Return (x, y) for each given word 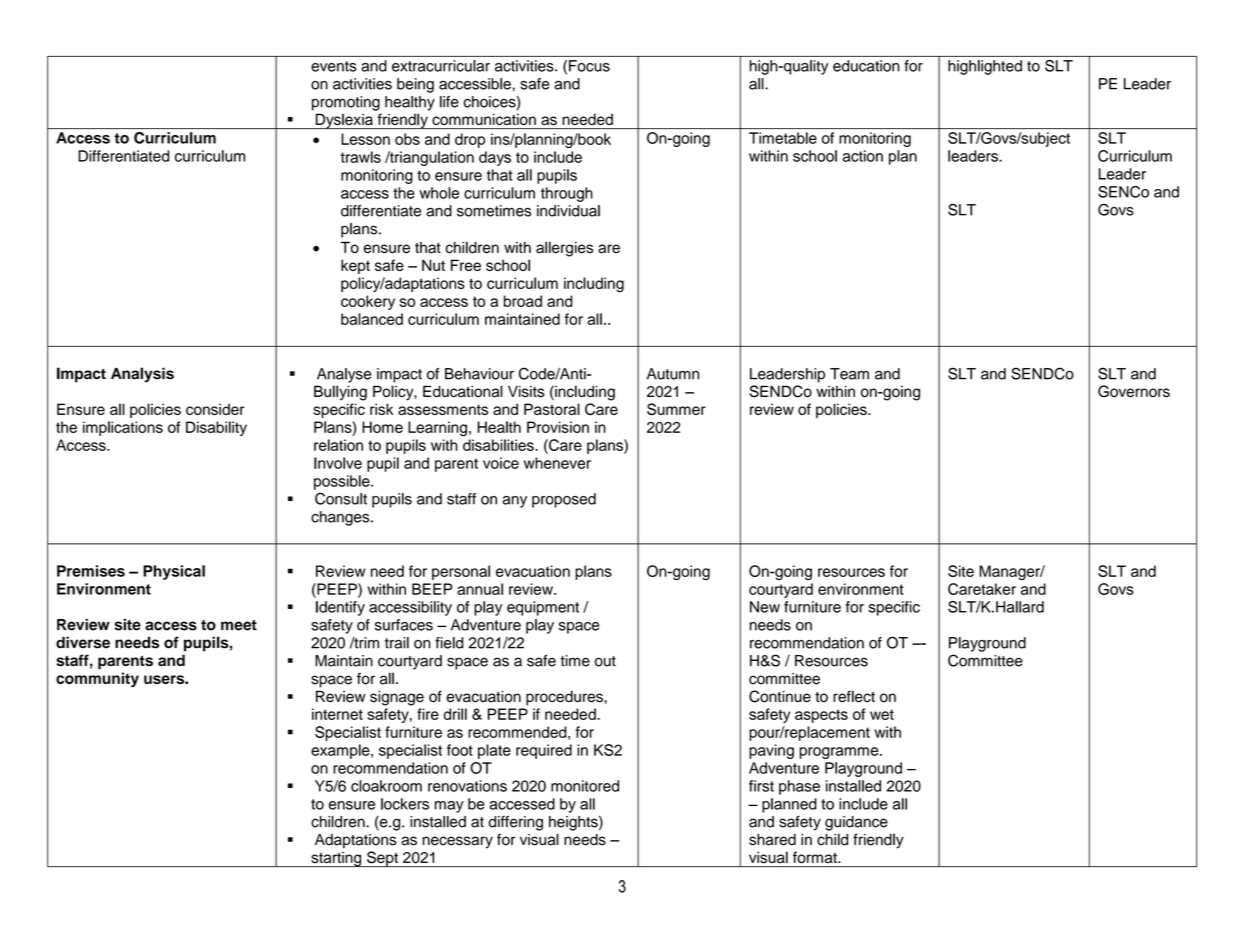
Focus (589, 66)
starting (336, 859)
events (333, 66)
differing (516, 823)
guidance (856, 823)
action (863, 156)
